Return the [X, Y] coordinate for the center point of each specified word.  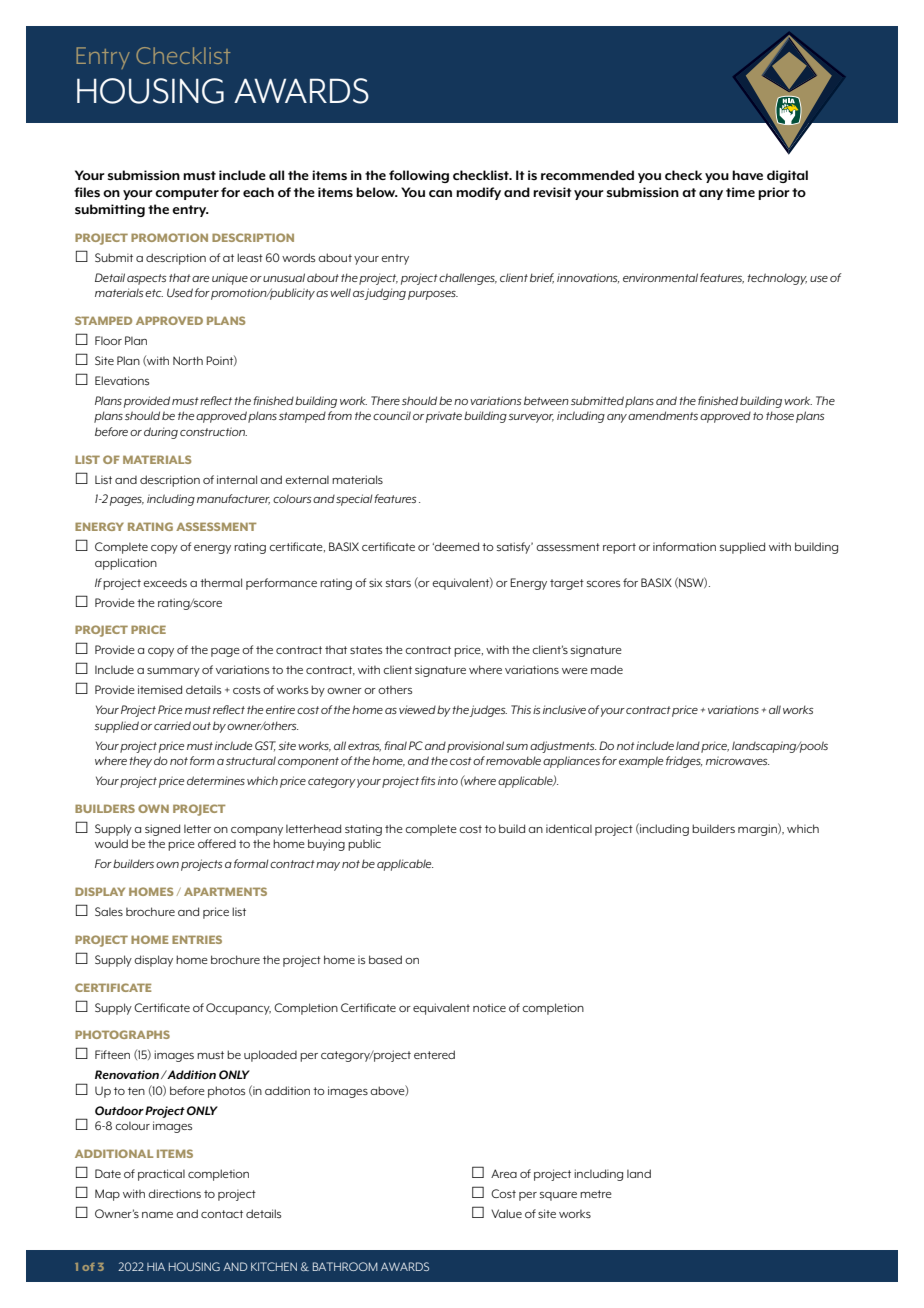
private [444, 417]
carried [172, 725]
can [440, 193]
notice [489, 1007]
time [740, 192]
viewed [417, 709]
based [385, 959]
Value [506, 1213]
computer [187, 194]
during [161, 433]
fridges [684, 762]
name [157, 1215]
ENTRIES [197, 939]
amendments [663, 415]
